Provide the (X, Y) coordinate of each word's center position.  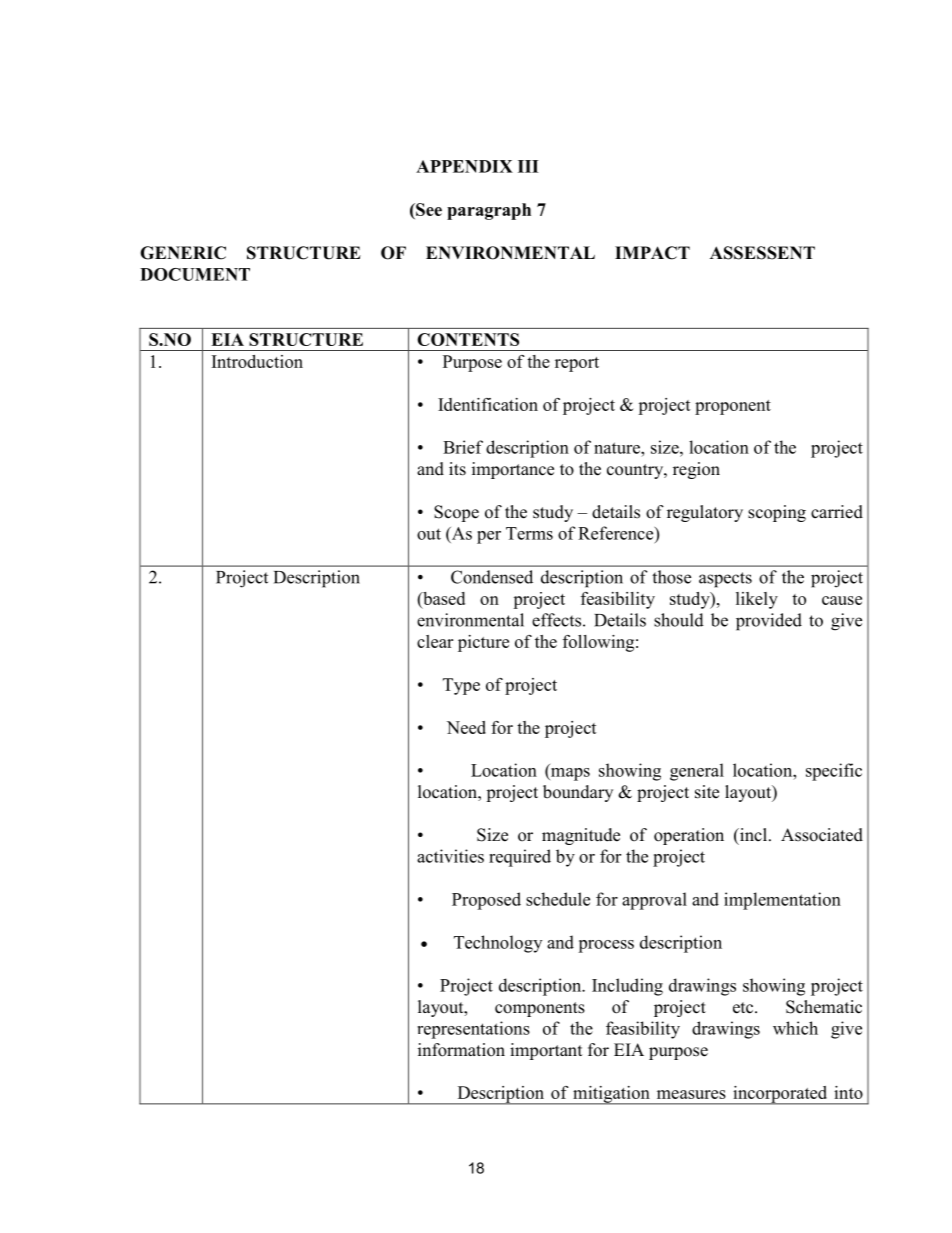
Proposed (486, 901)
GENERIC (183, 253)
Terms (529, 533)
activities (450, 856)
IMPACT (652, 253)
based (443, 598)
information (461, 1050)
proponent (733, 407)
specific (834, 772)
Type (461, 686)
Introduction (257, 361)
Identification (488, 404)
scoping (777, 513)
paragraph (489, 211)
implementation (782, 901)
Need (466, 727)
